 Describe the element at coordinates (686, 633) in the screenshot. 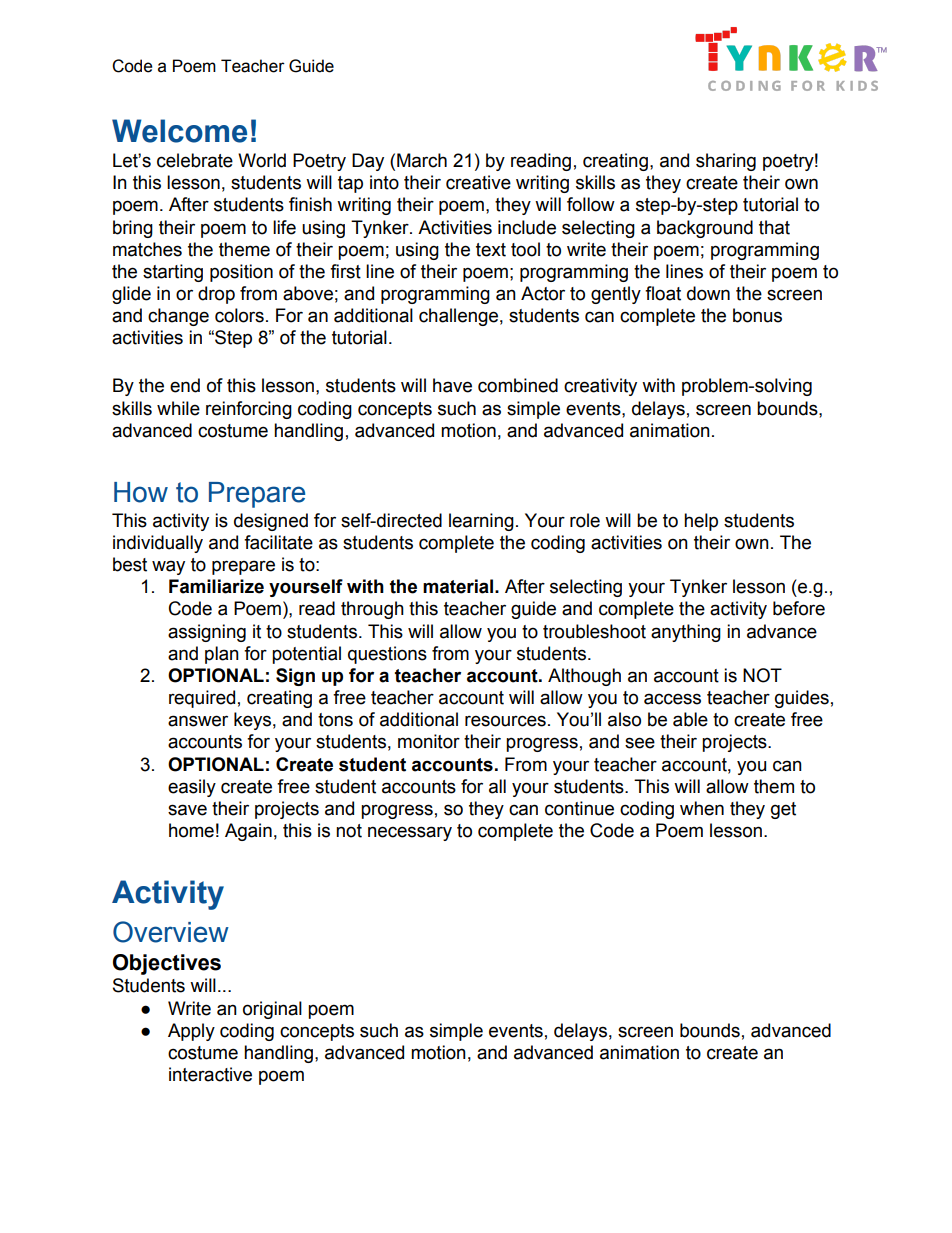

I see `anything` at that location.
